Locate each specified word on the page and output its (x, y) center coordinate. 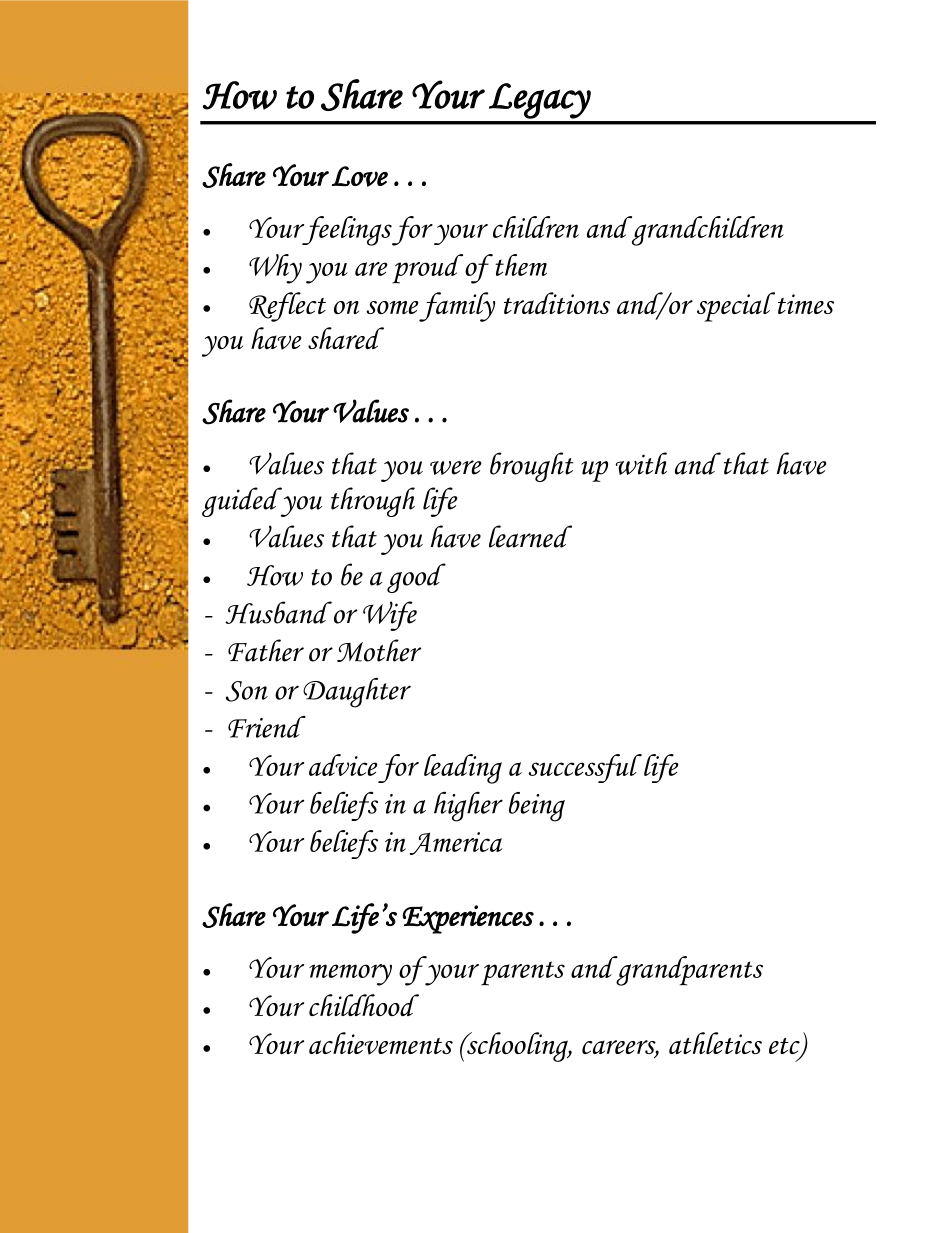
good (416, 578)
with (641, 463)
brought (532, 467)
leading (463, 769)
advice (343, 765)
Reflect (287, 307)
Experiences (468, 919)
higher (468, 806)
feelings (346, 231)
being (537, 807)
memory (350, 975)
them (521, 265)
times (806, 304)
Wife (390, 616)
